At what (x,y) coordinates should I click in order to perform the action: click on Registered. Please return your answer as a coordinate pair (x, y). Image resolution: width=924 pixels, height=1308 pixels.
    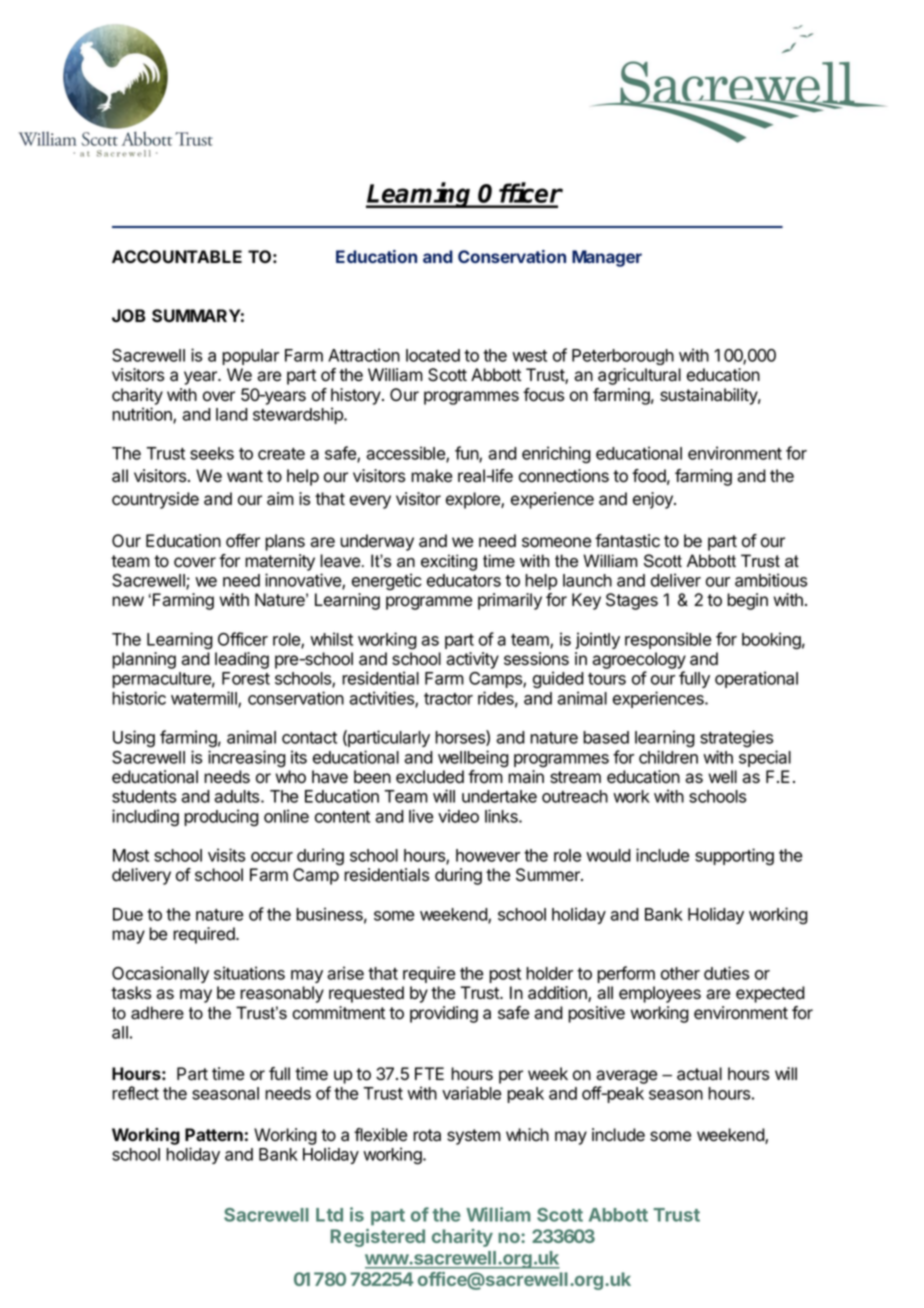
    Looking at the image, I should click on (378, 1238).
